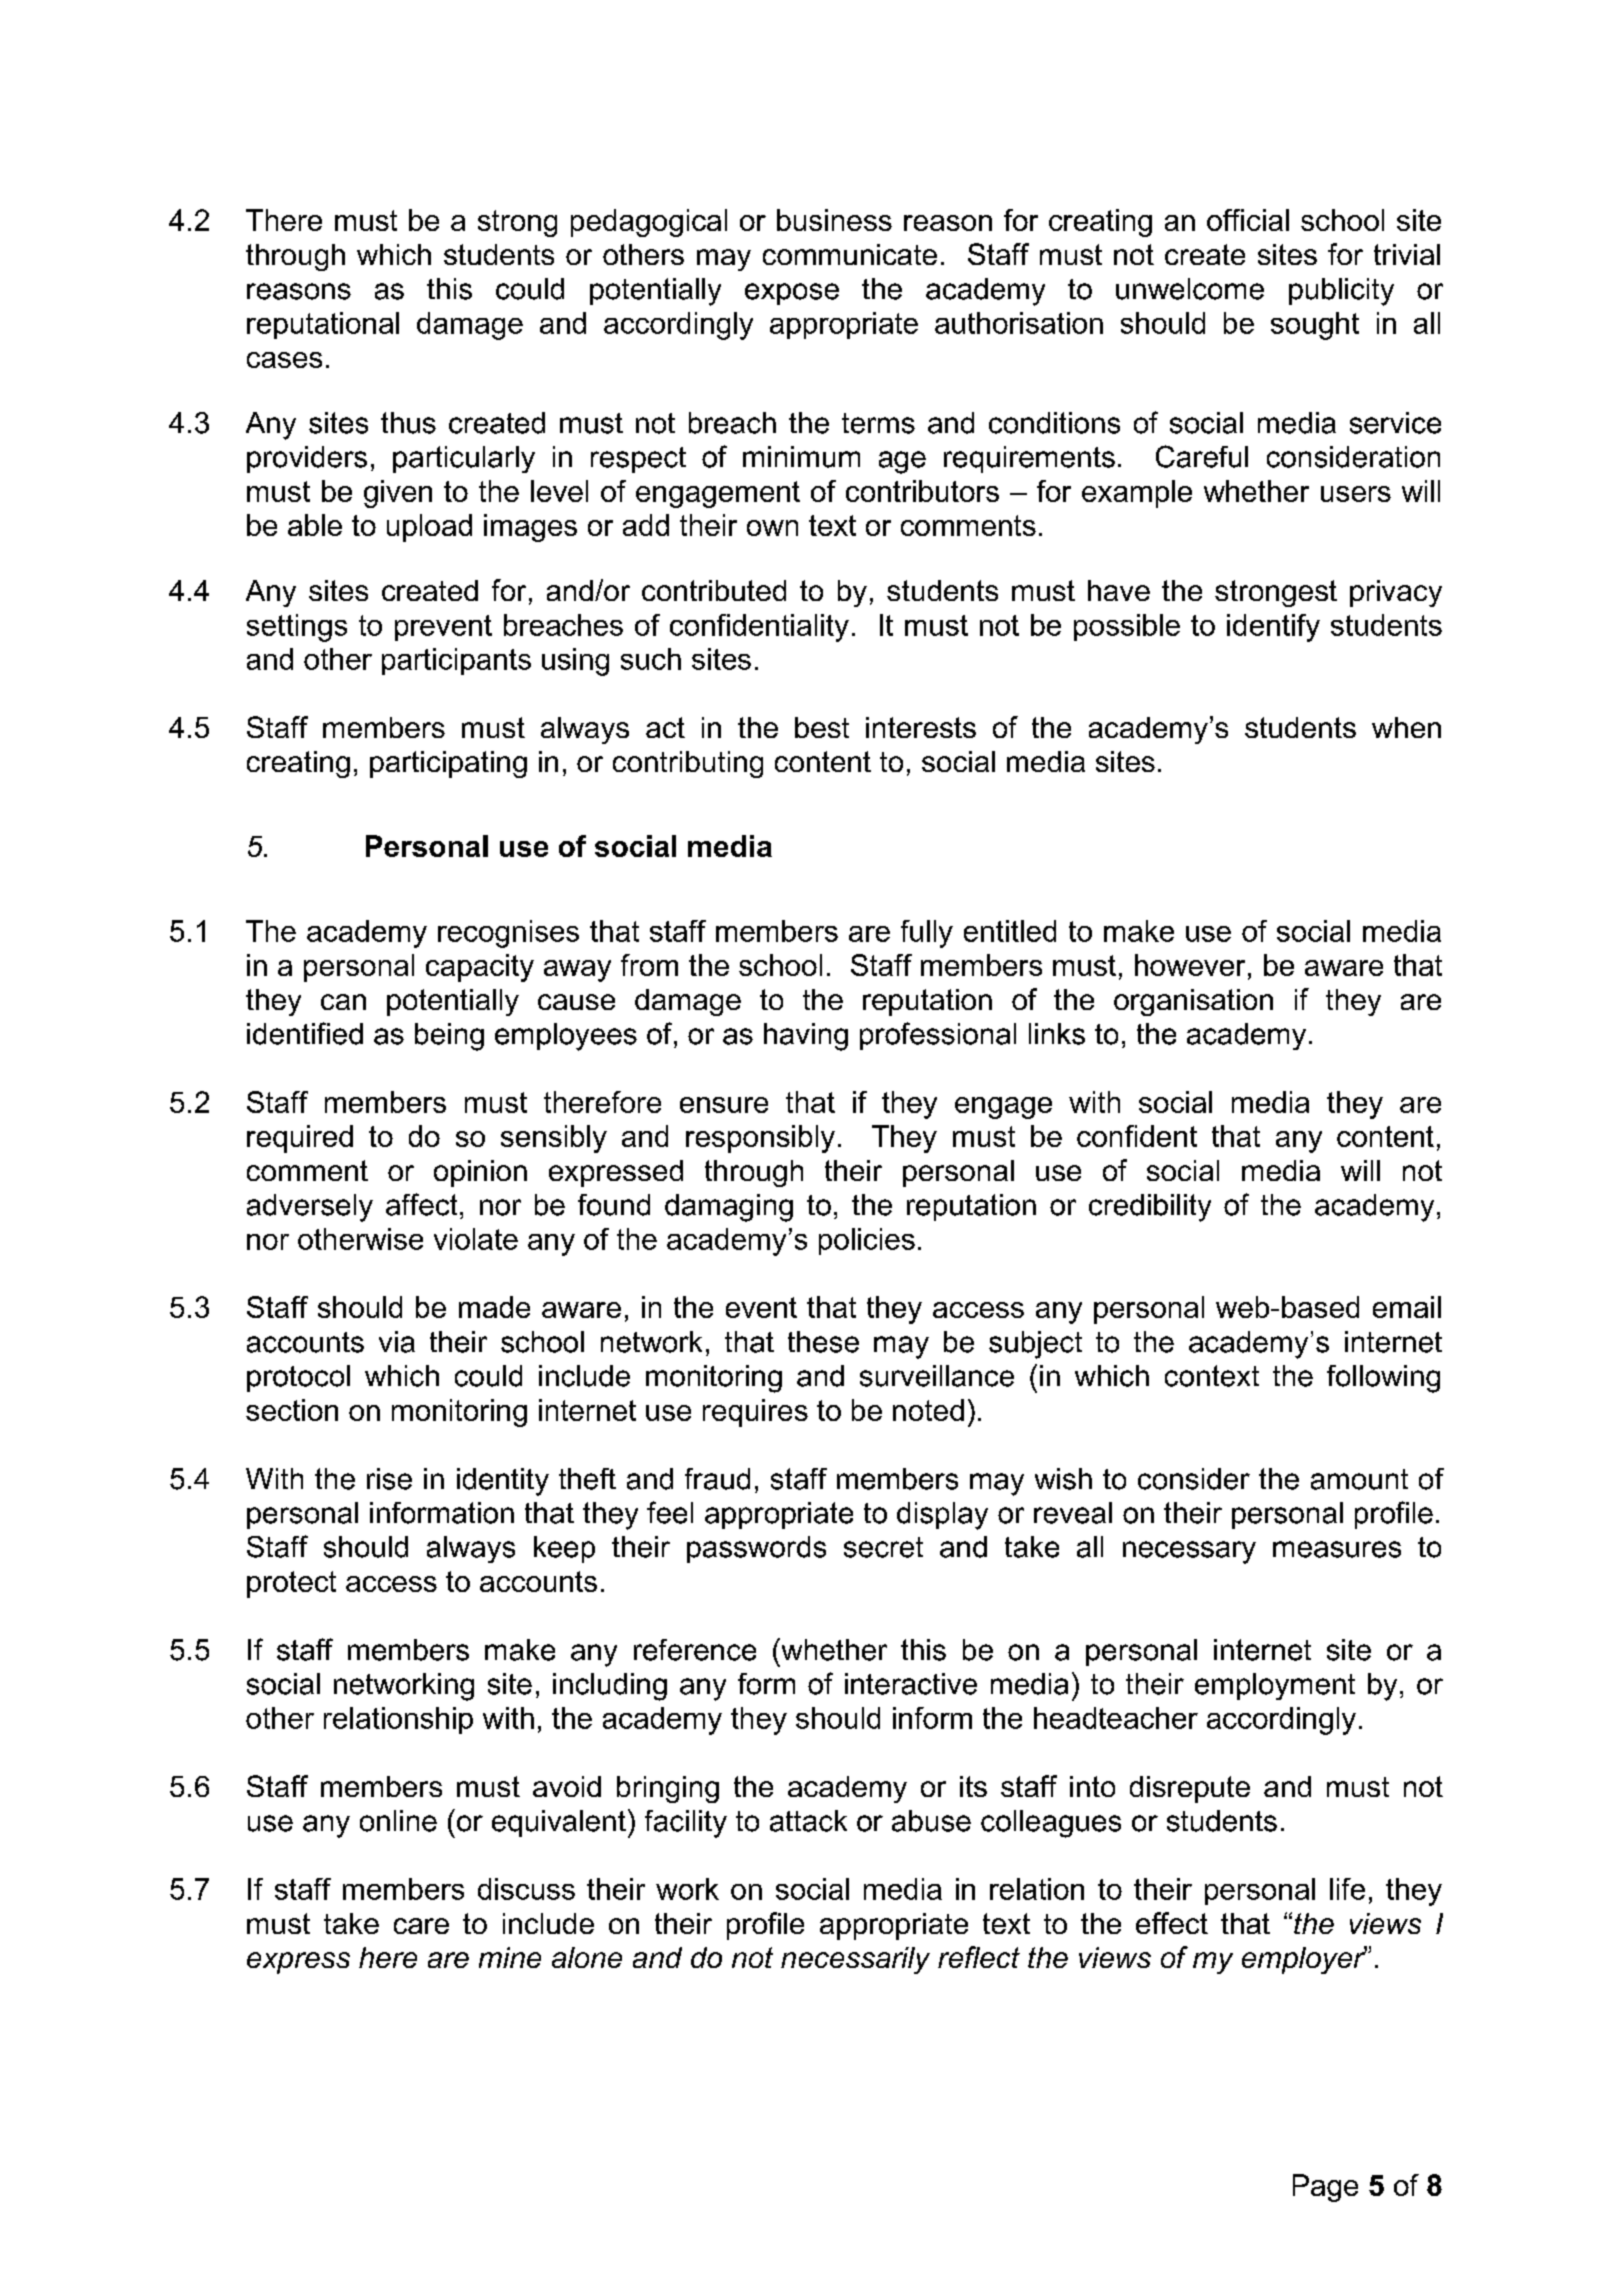 The image size is (1611, 2278). Describe the element at coordinates (1325, 2188) in the screenshot. I see `Page` at that location.
